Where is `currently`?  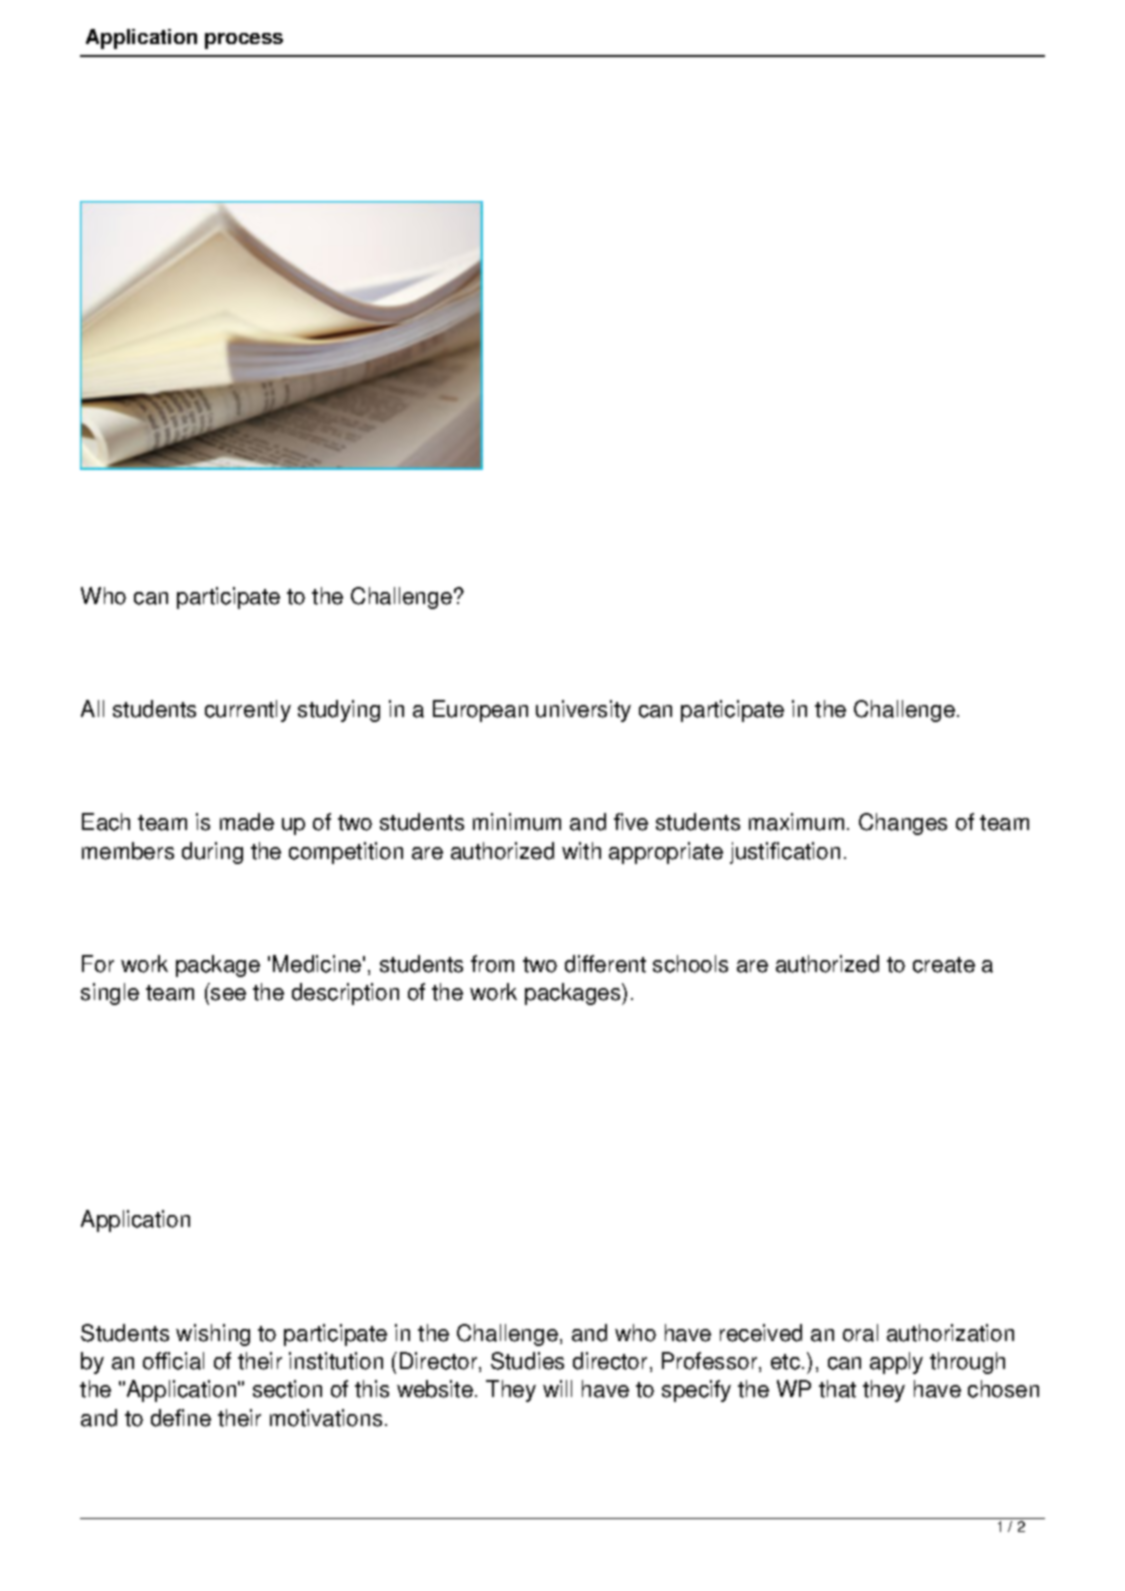
currently is located at coordinates (248, 711).
